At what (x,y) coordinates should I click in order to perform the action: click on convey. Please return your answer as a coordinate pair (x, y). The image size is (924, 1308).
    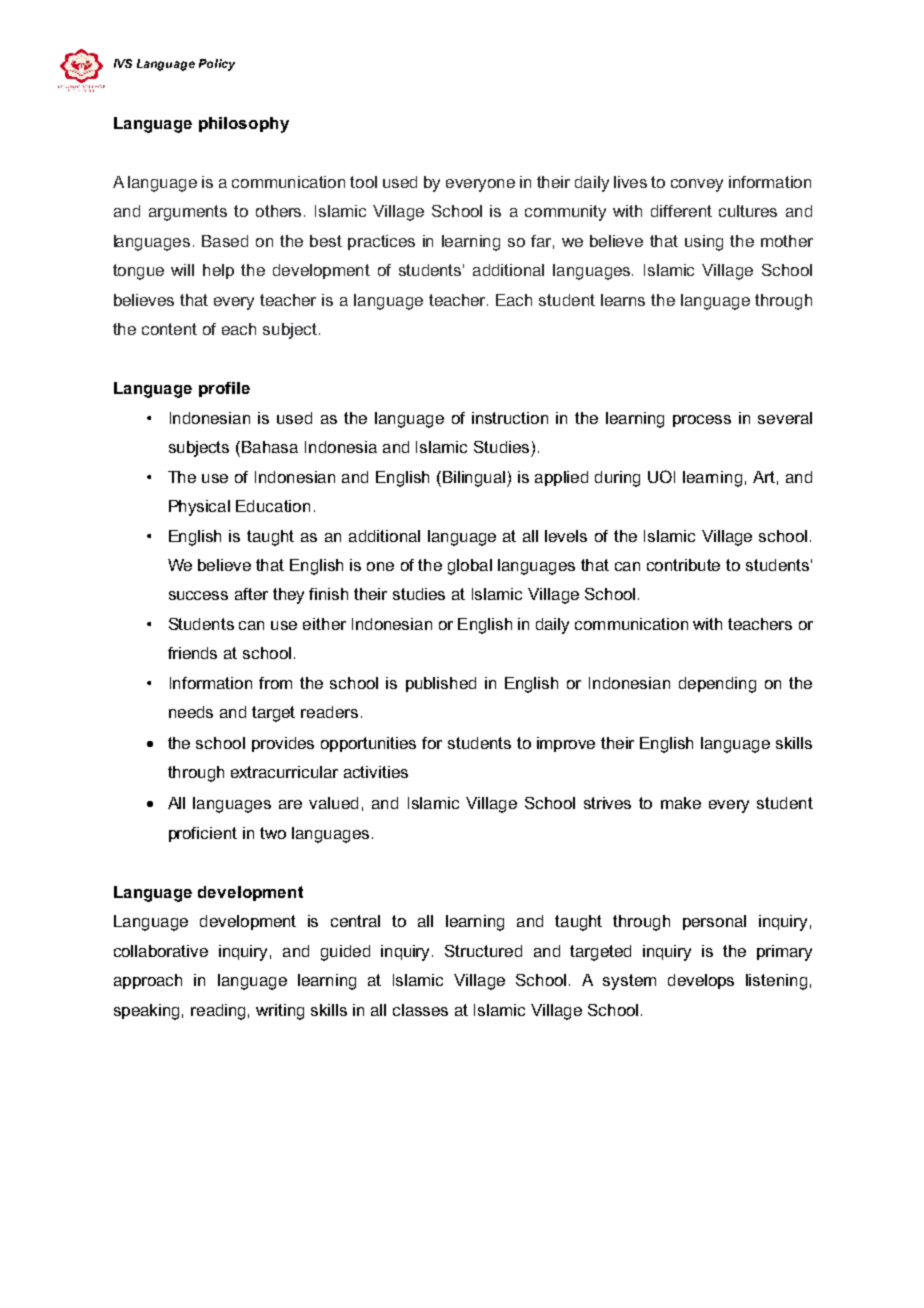
    Looking at the image, I should click on (697, 185).
